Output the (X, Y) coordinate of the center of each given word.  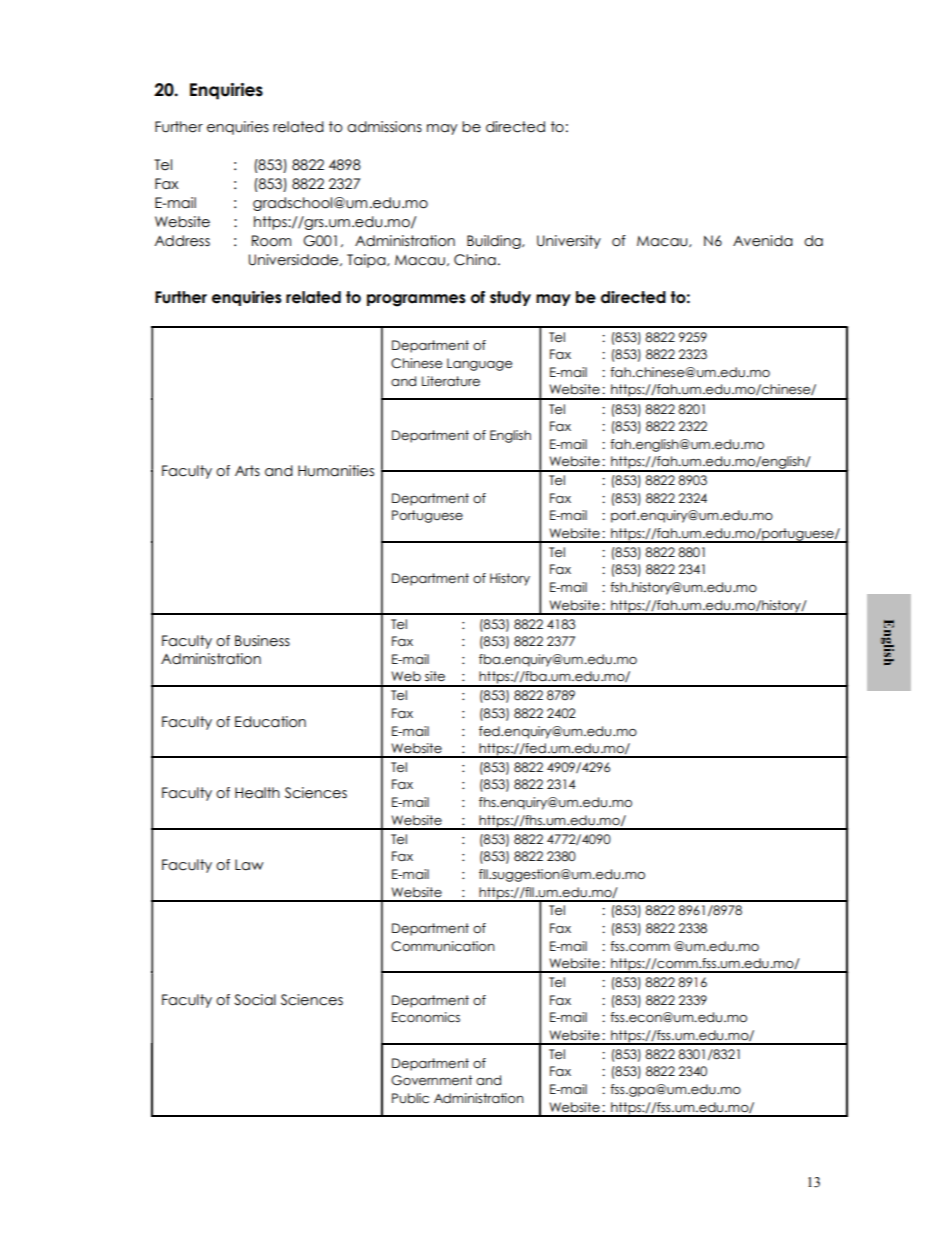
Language (479, 364)
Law (249, 865)
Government (431, 1080)
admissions (384, 127)
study (510, 298)
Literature (451, 381)
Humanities (336, 471)
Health (257, 793)
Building (495, 242)
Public (410, 1098)
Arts (247, 470)
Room (271, 241)
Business (262, 641)
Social (255, 1000)
